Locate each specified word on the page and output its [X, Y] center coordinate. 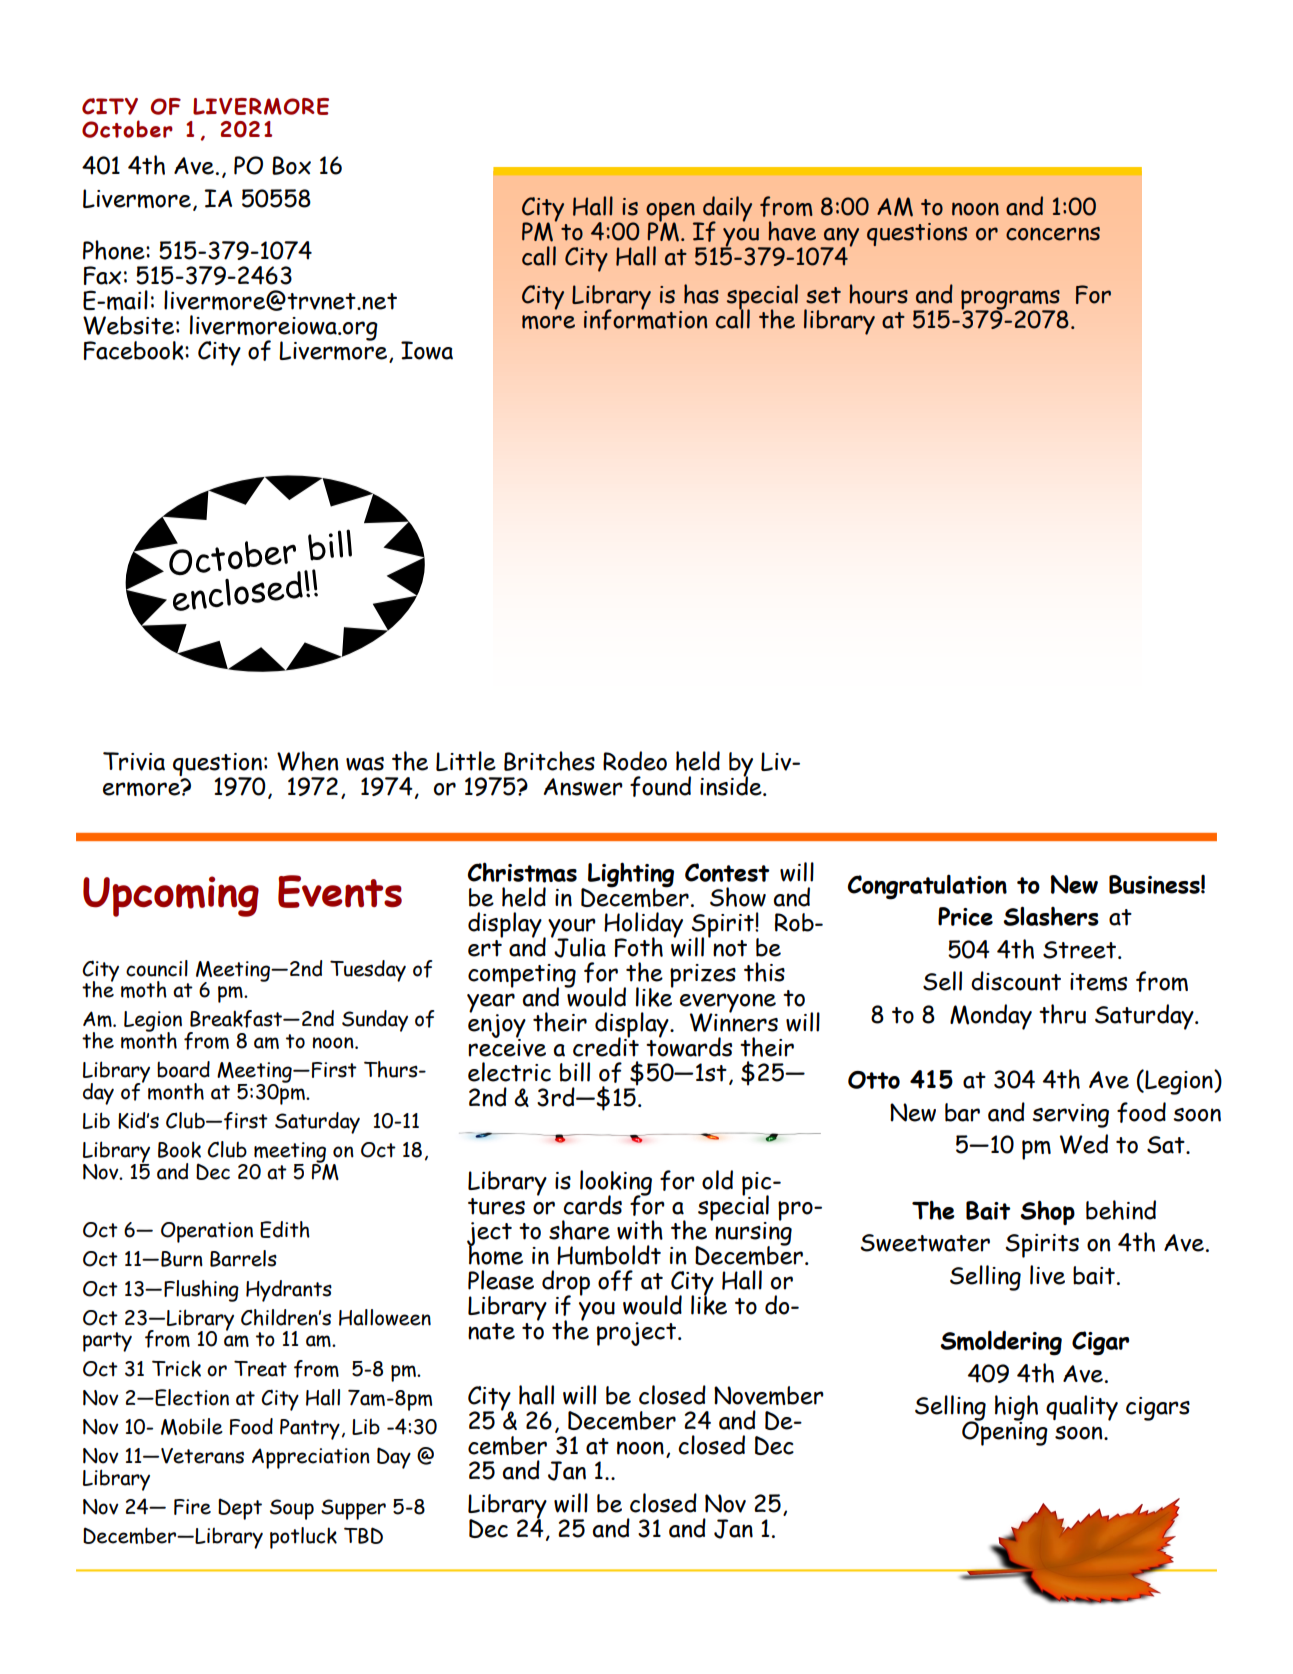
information [645, 318]
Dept [240, 1509]
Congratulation [927, 887]
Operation [207, 1232]
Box [291, 165]
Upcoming [171, 896]
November [769, 1395]
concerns [1053, 234]
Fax [102, 275]
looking [616, 1184]
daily [726, 210]
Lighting [630, 876]
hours [878, 294]
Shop [1047, 1212]
